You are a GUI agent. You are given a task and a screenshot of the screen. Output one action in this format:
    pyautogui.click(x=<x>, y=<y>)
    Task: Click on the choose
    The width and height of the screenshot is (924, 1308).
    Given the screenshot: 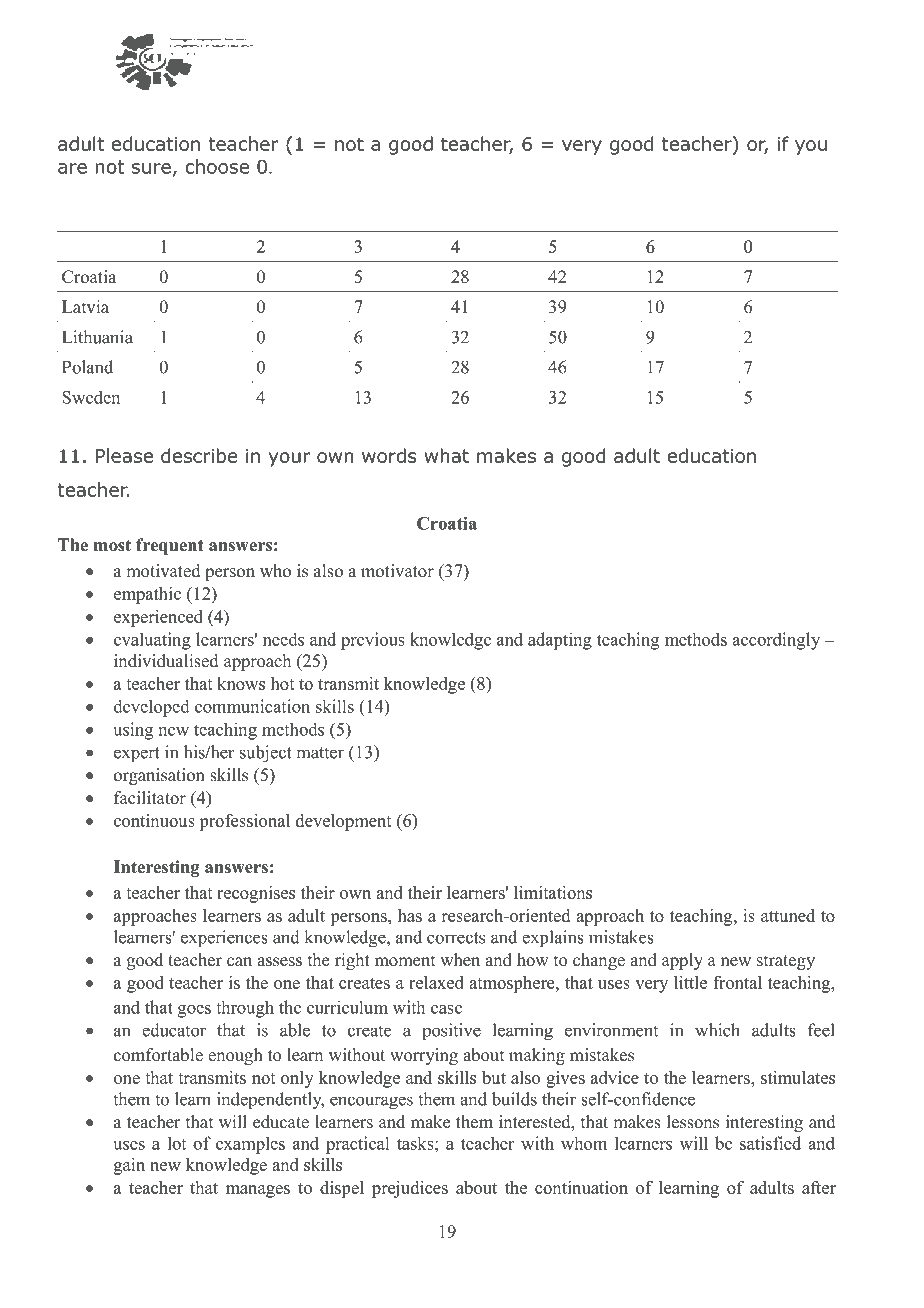 What is the action you would take?
    pyautogui.click(x=217, y=166)
